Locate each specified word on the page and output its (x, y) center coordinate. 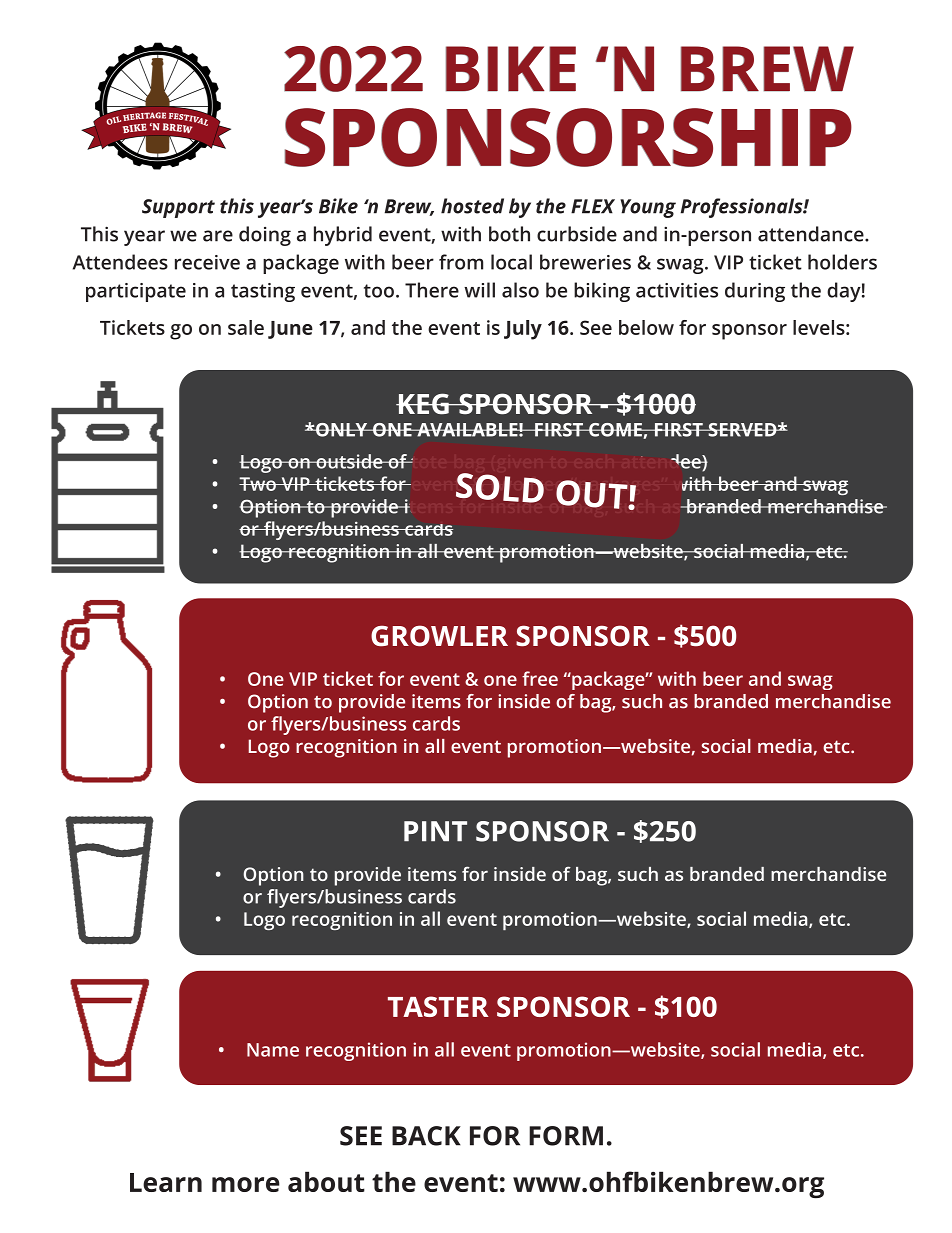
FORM (566, 1136)
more (246, 1184)
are (218, 236)
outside (349, 461)
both (509, 234)
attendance (812, 234)
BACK (426, 1136)
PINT (435, 831)
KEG (423, 404)
